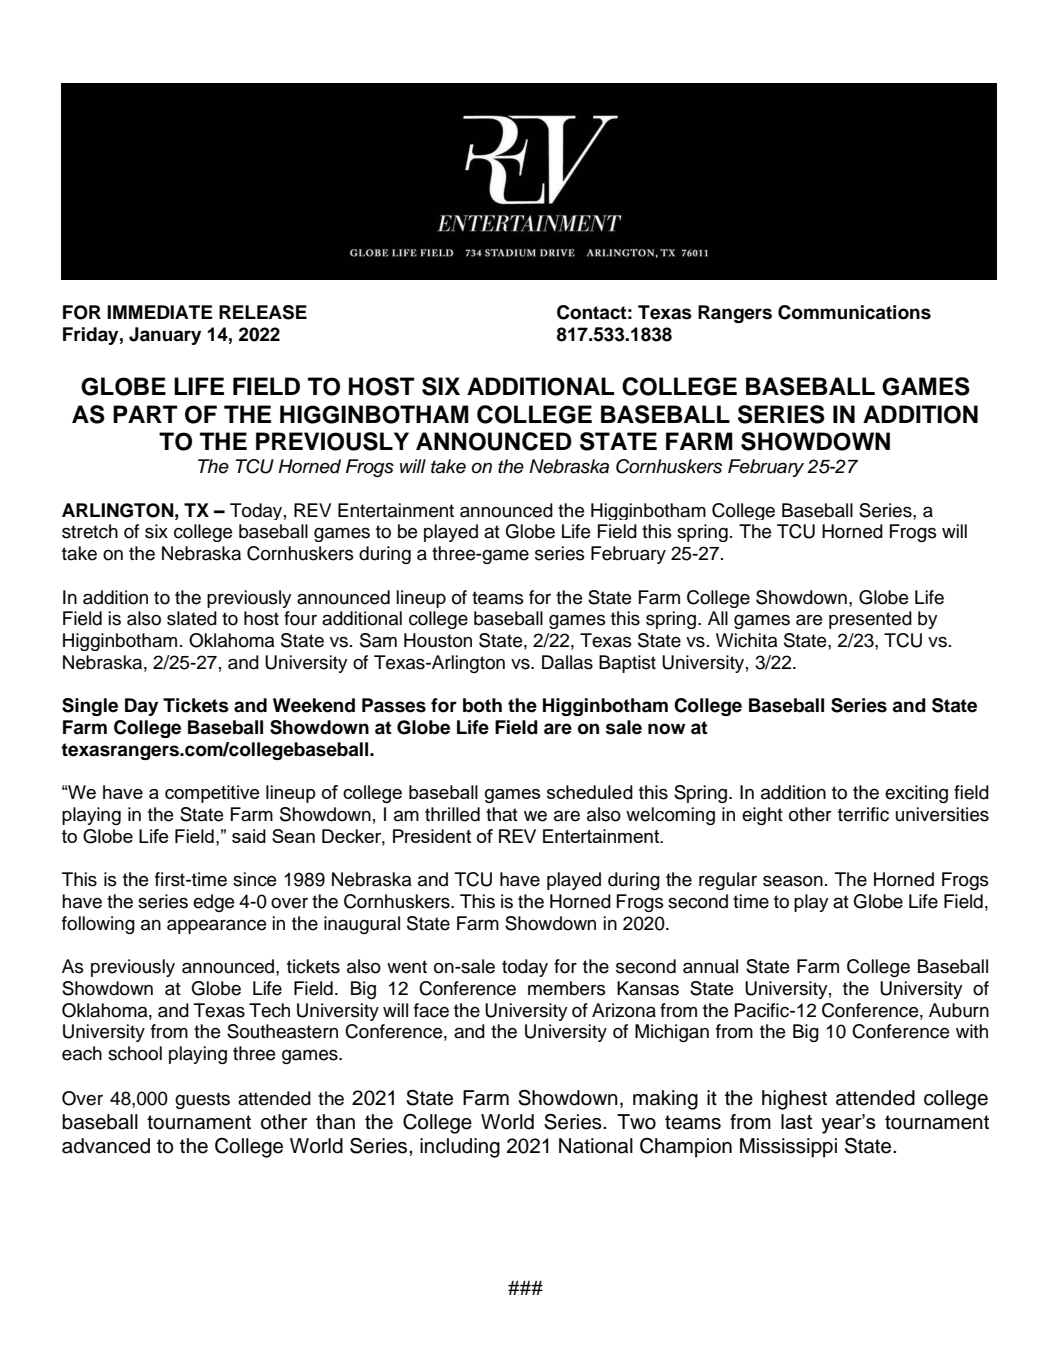 The height and width of the document is (1361, 1051). What do you see at coordinates (797, 1121) in the document?
I see `last` at bounding box center [797, 1121].
